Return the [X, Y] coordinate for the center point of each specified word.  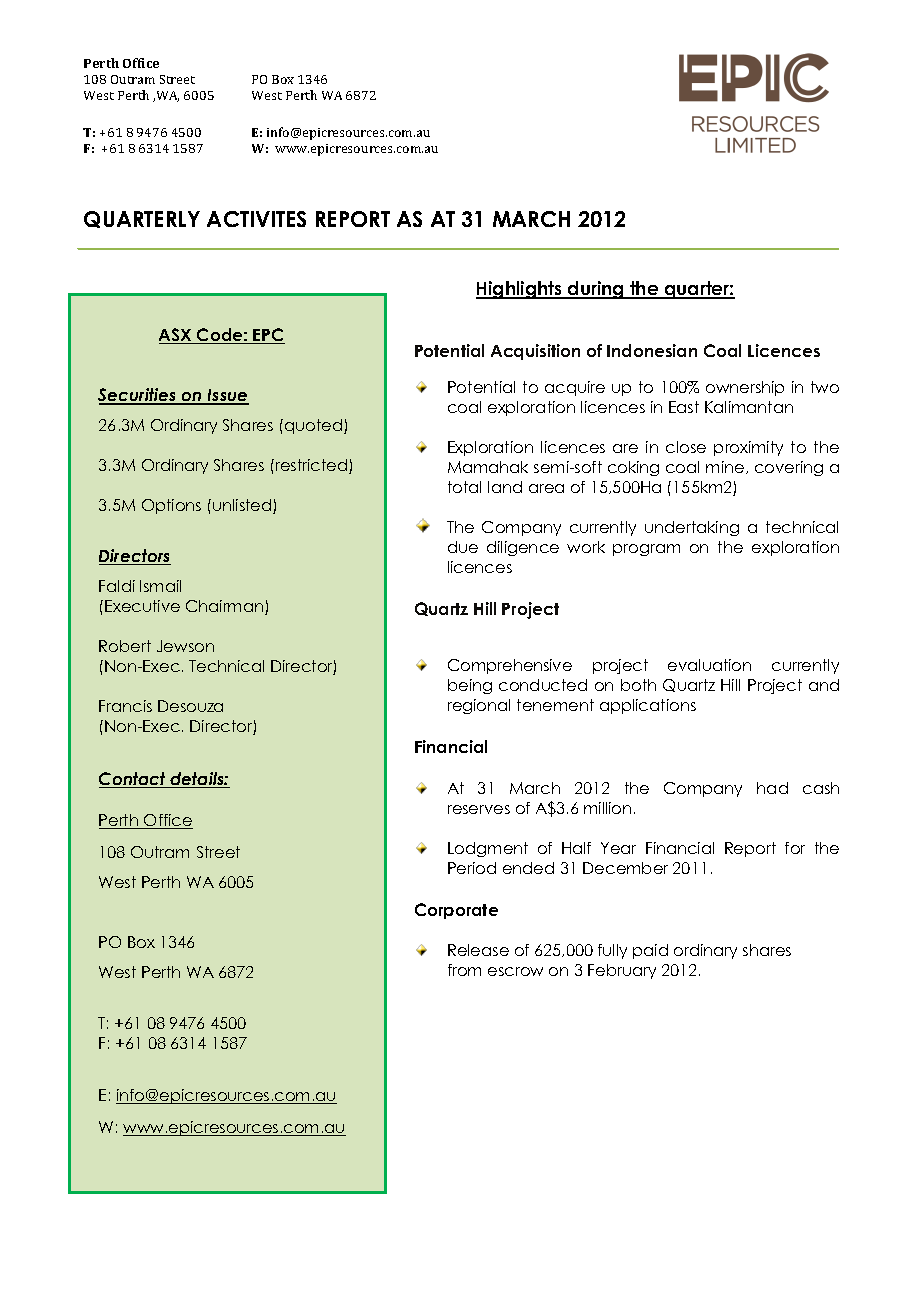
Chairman [226, 607]
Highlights [520, 290]
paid [650, 951]
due [463, 547]
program [646, 550]
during [596, 290]
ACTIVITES [256, 219]
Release [478, 950]
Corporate [456, 911]
